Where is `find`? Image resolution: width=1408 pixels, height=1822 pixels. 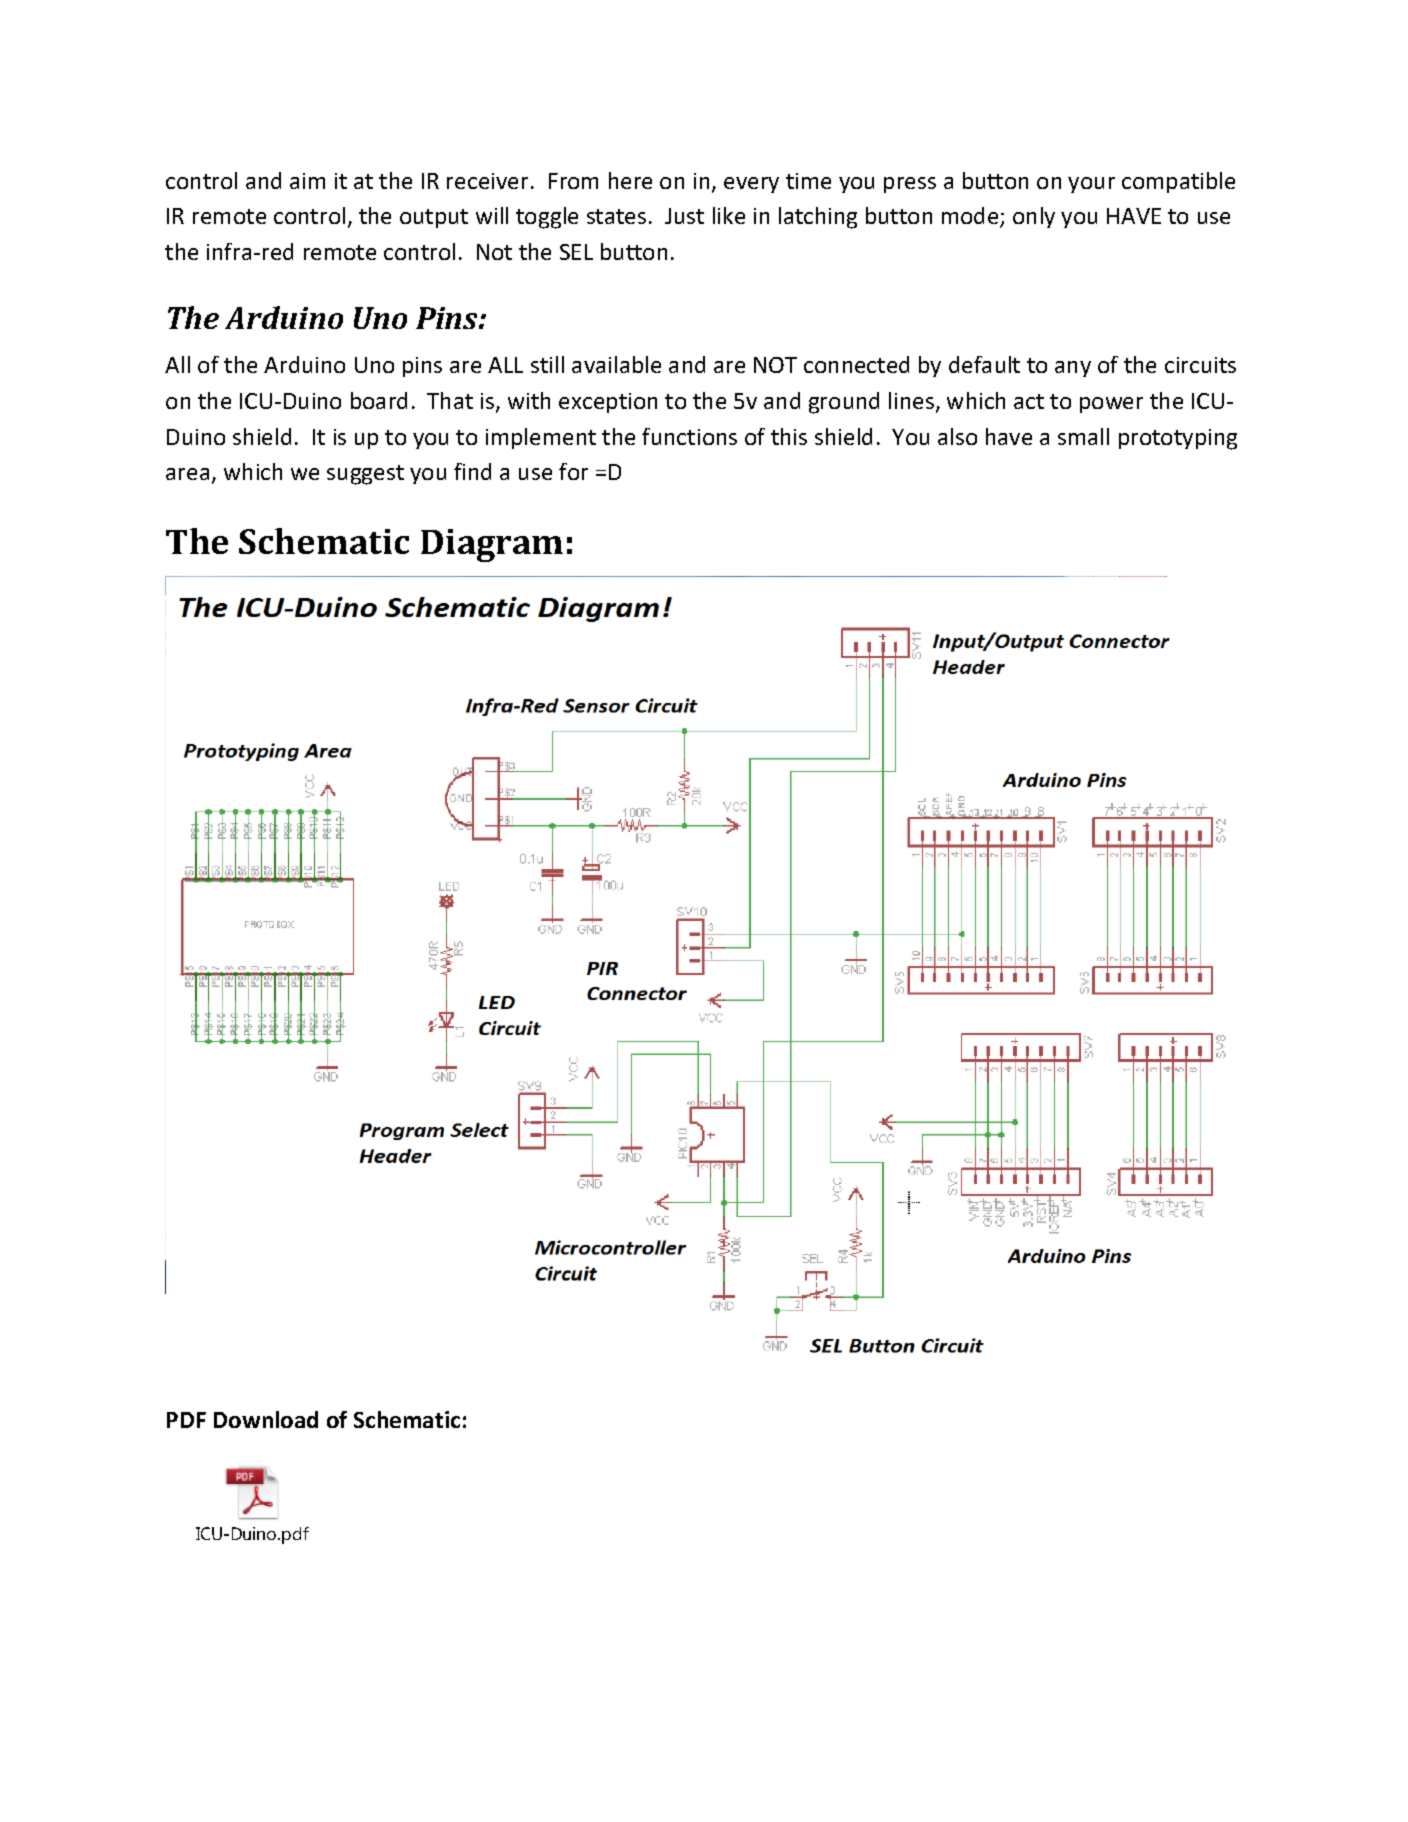
find is located at coordinates (472, 471).
